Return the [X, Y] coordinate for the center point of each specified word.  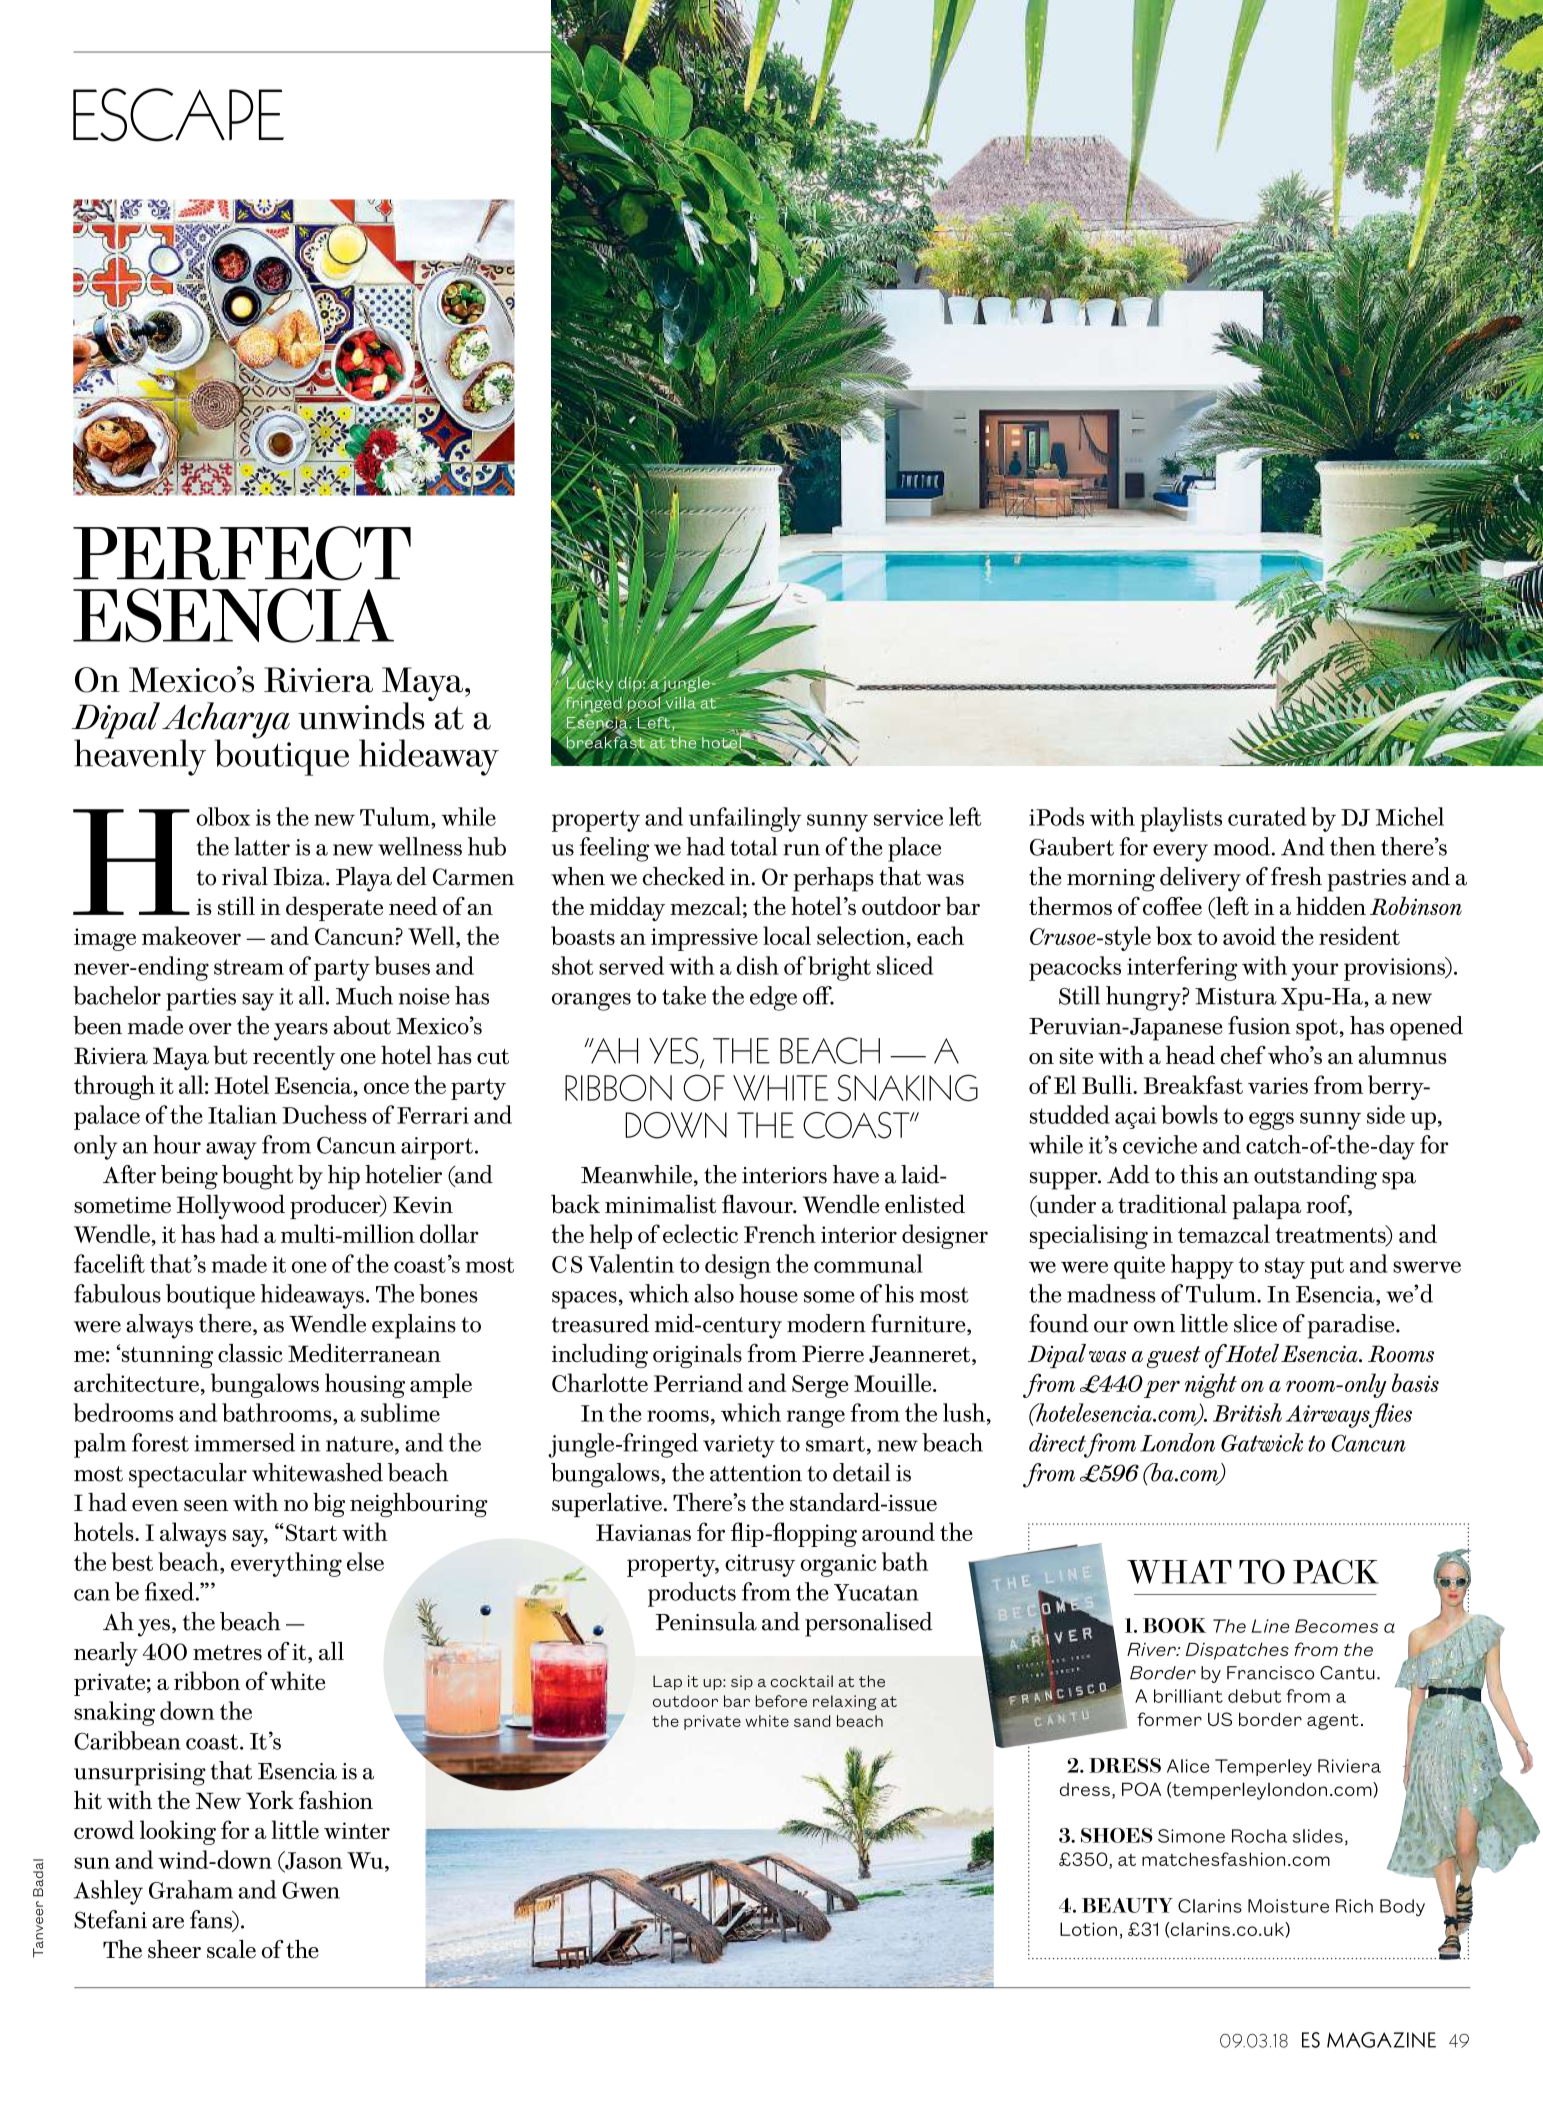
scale [231, 1949]
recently [294, 1057]
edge [773, 998]
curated [1267, 816]
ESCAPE [178, 115]
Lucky [589, 684]
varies [1278, 1085]
